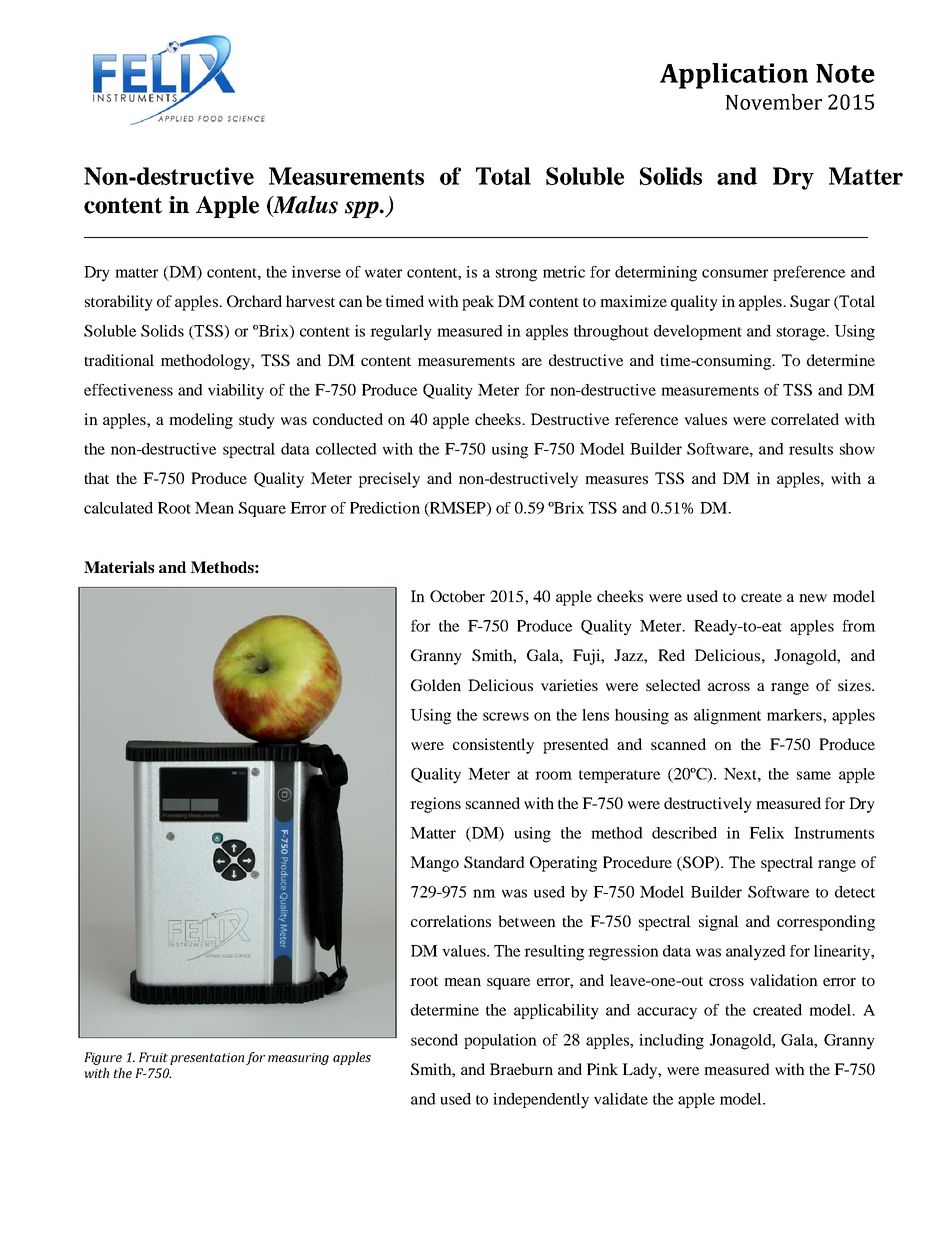 This image has height=1233, width=952. Describe the element at coordinates (766, 833) in the image. I see `Felix` at that location.
